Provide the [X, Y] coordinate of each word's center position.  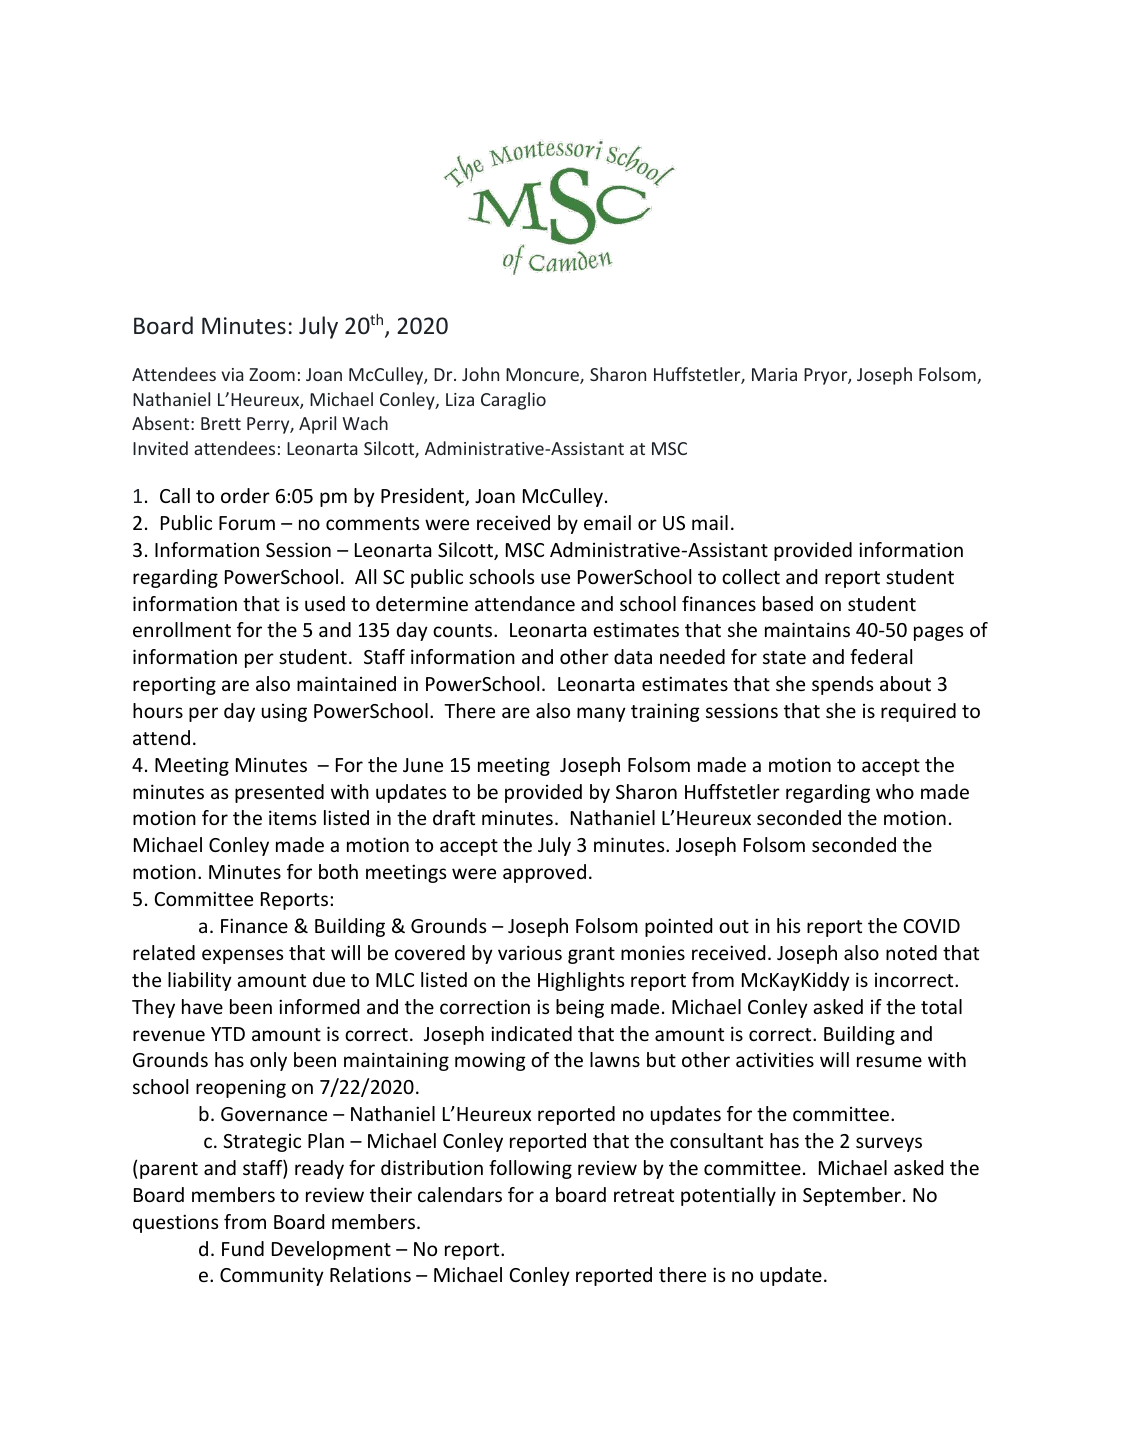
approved [544, 873]
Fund [243, 1248]
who [895, 791]
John [480, 374]
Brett [221, 423]
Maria [774, 374]
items [292, 817]
